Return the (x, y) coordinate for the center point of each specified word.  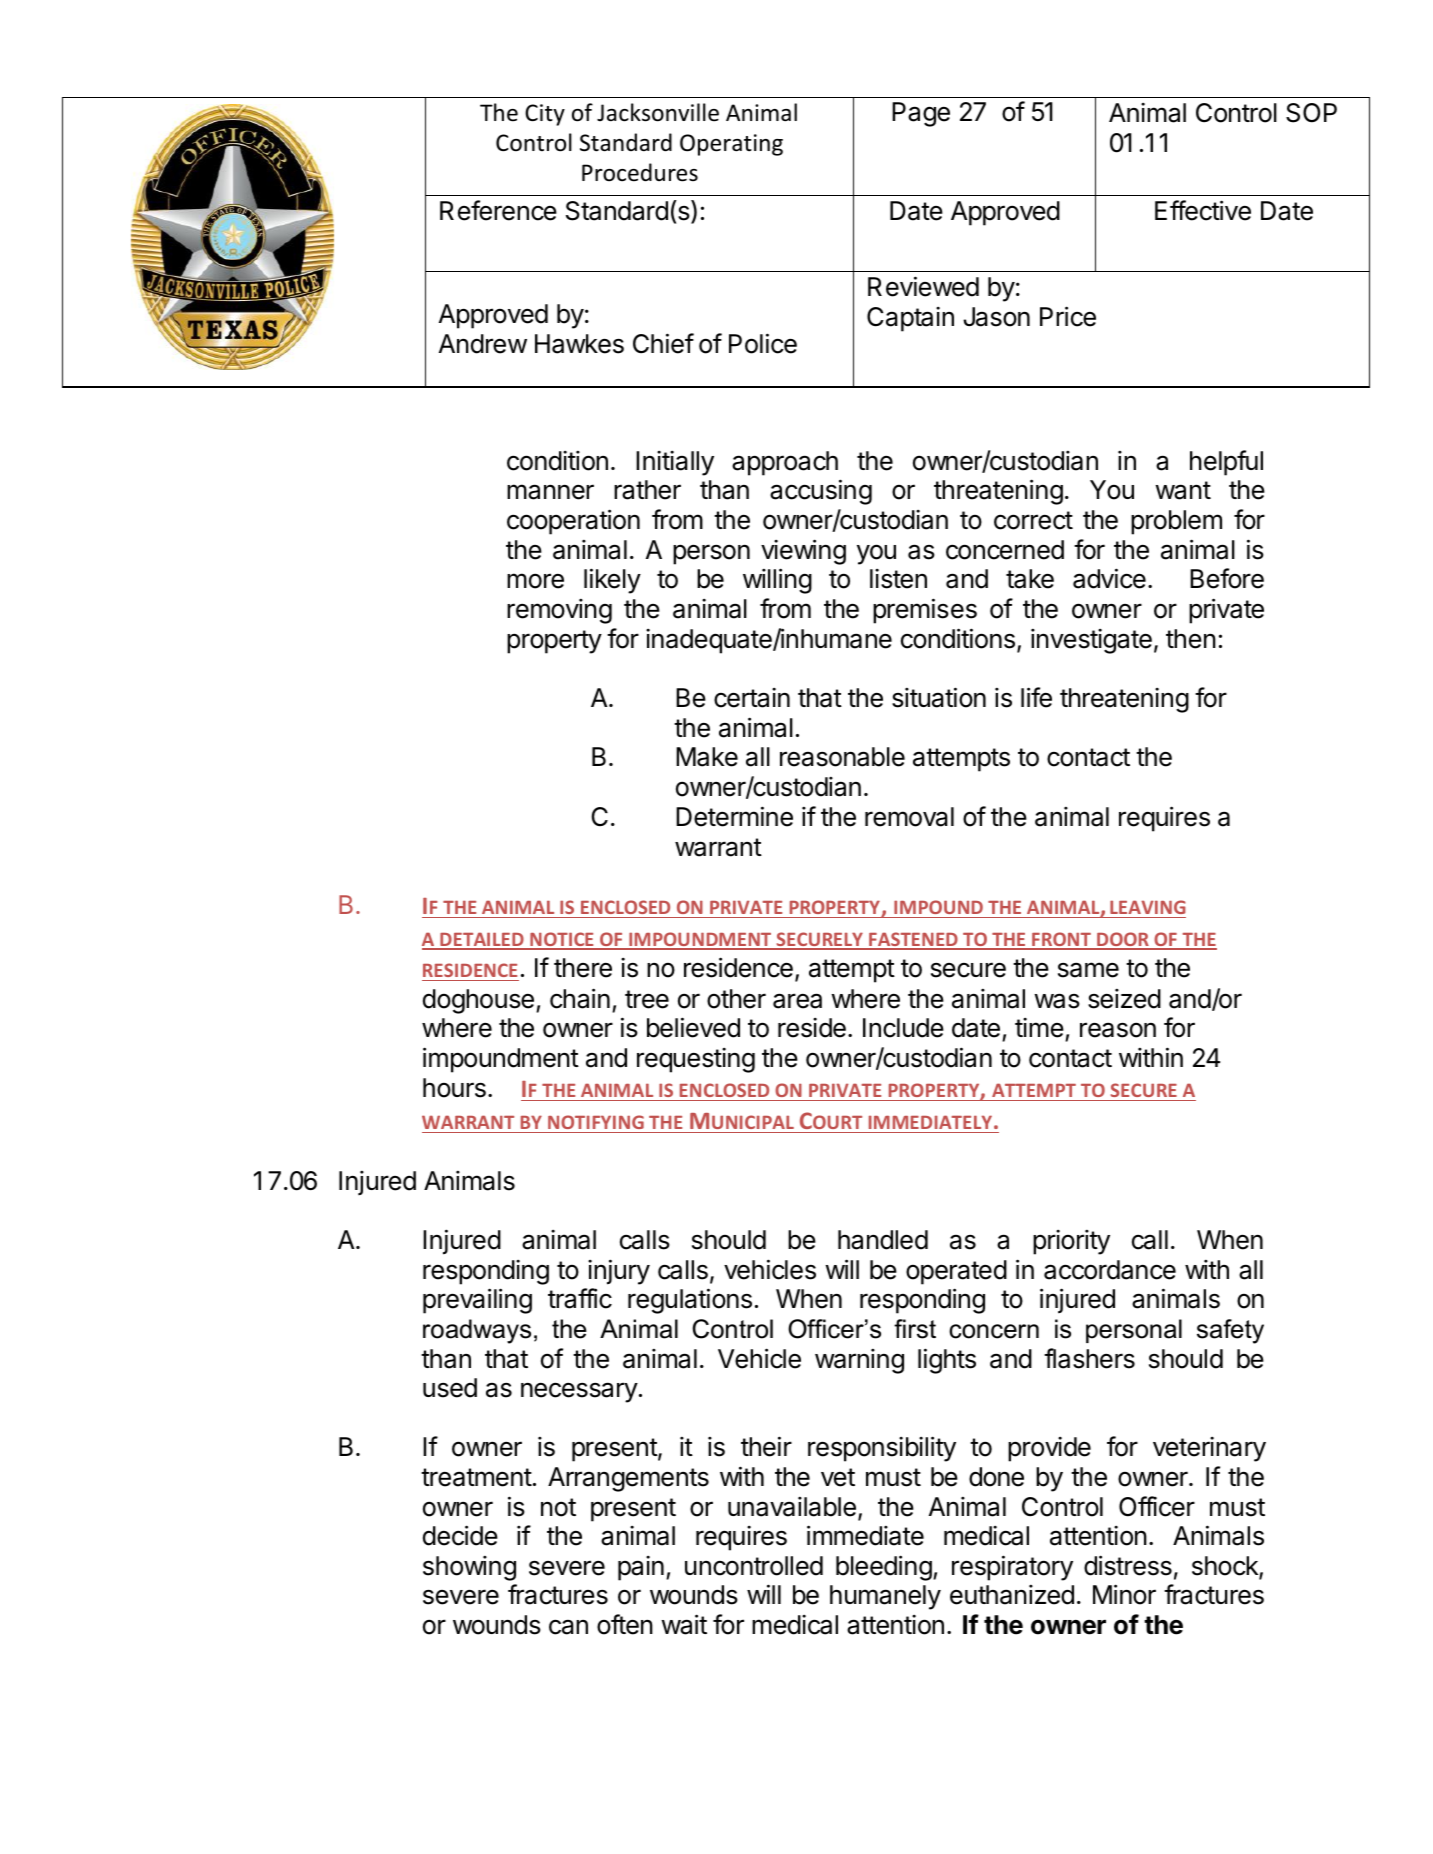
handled (883, 1240)
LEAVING (1148, 907)
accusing (821, 492)
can (568, 1627)
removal (909, 817)
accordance (1110, 1270)
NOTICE (562, 940)
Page (921, 114)
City (545, 115)
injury (619, 1272)
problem (1176, 522)
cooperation (573, 522)
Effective (1203, 210)
